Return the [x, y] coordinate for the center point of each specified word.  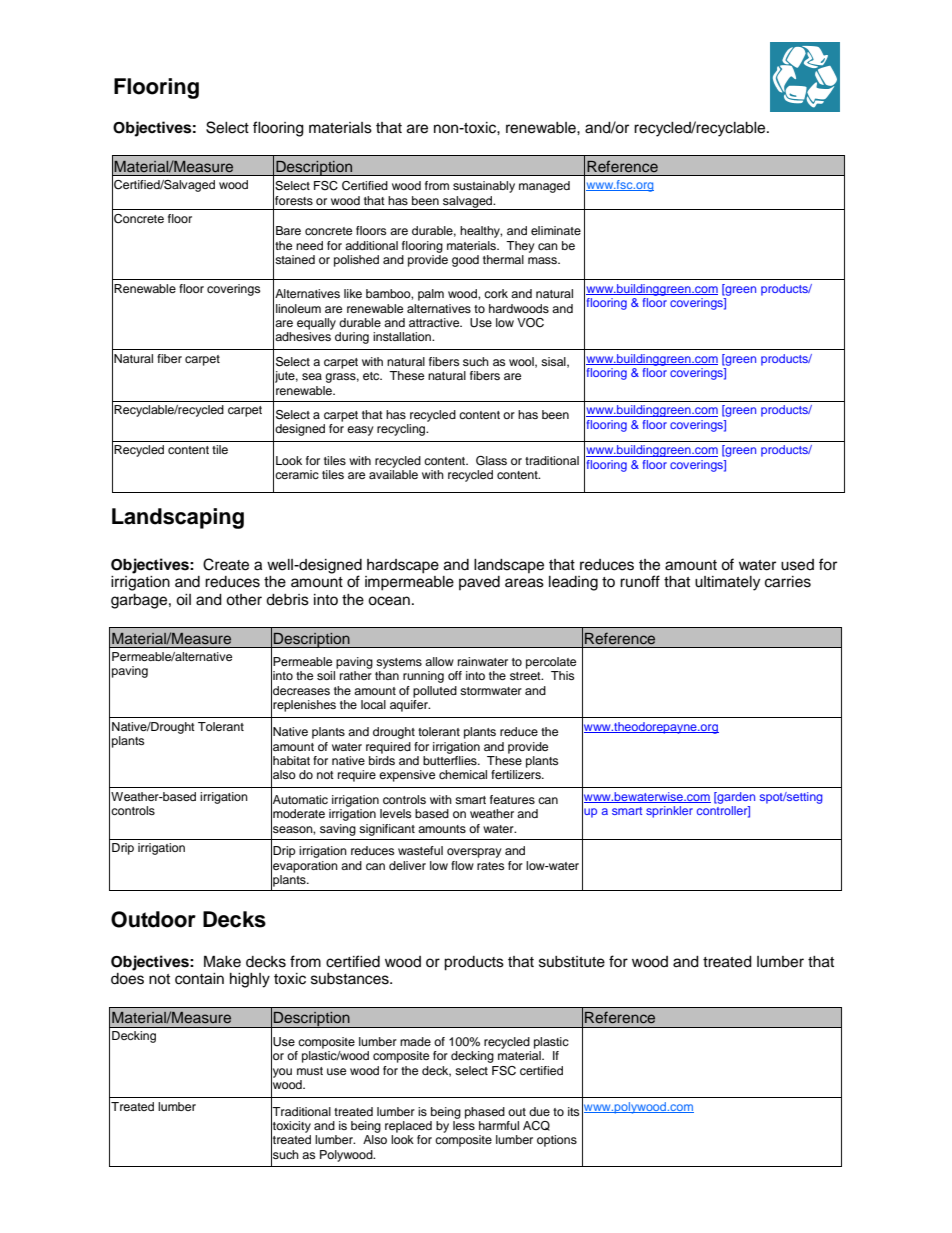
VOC [530, 323]
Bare [288, 230]
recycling [402, 430]
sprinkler [669, 812]
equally [316, 324]
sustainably [484, 187]
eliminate [556, 230]
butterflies [451, 759]
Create [226, 564]
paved [479, 583]
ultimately [727, 583]
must [310, 1071]
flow [462, 865]
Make [222, 961]
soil [326, 675]
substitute [572, 962]
